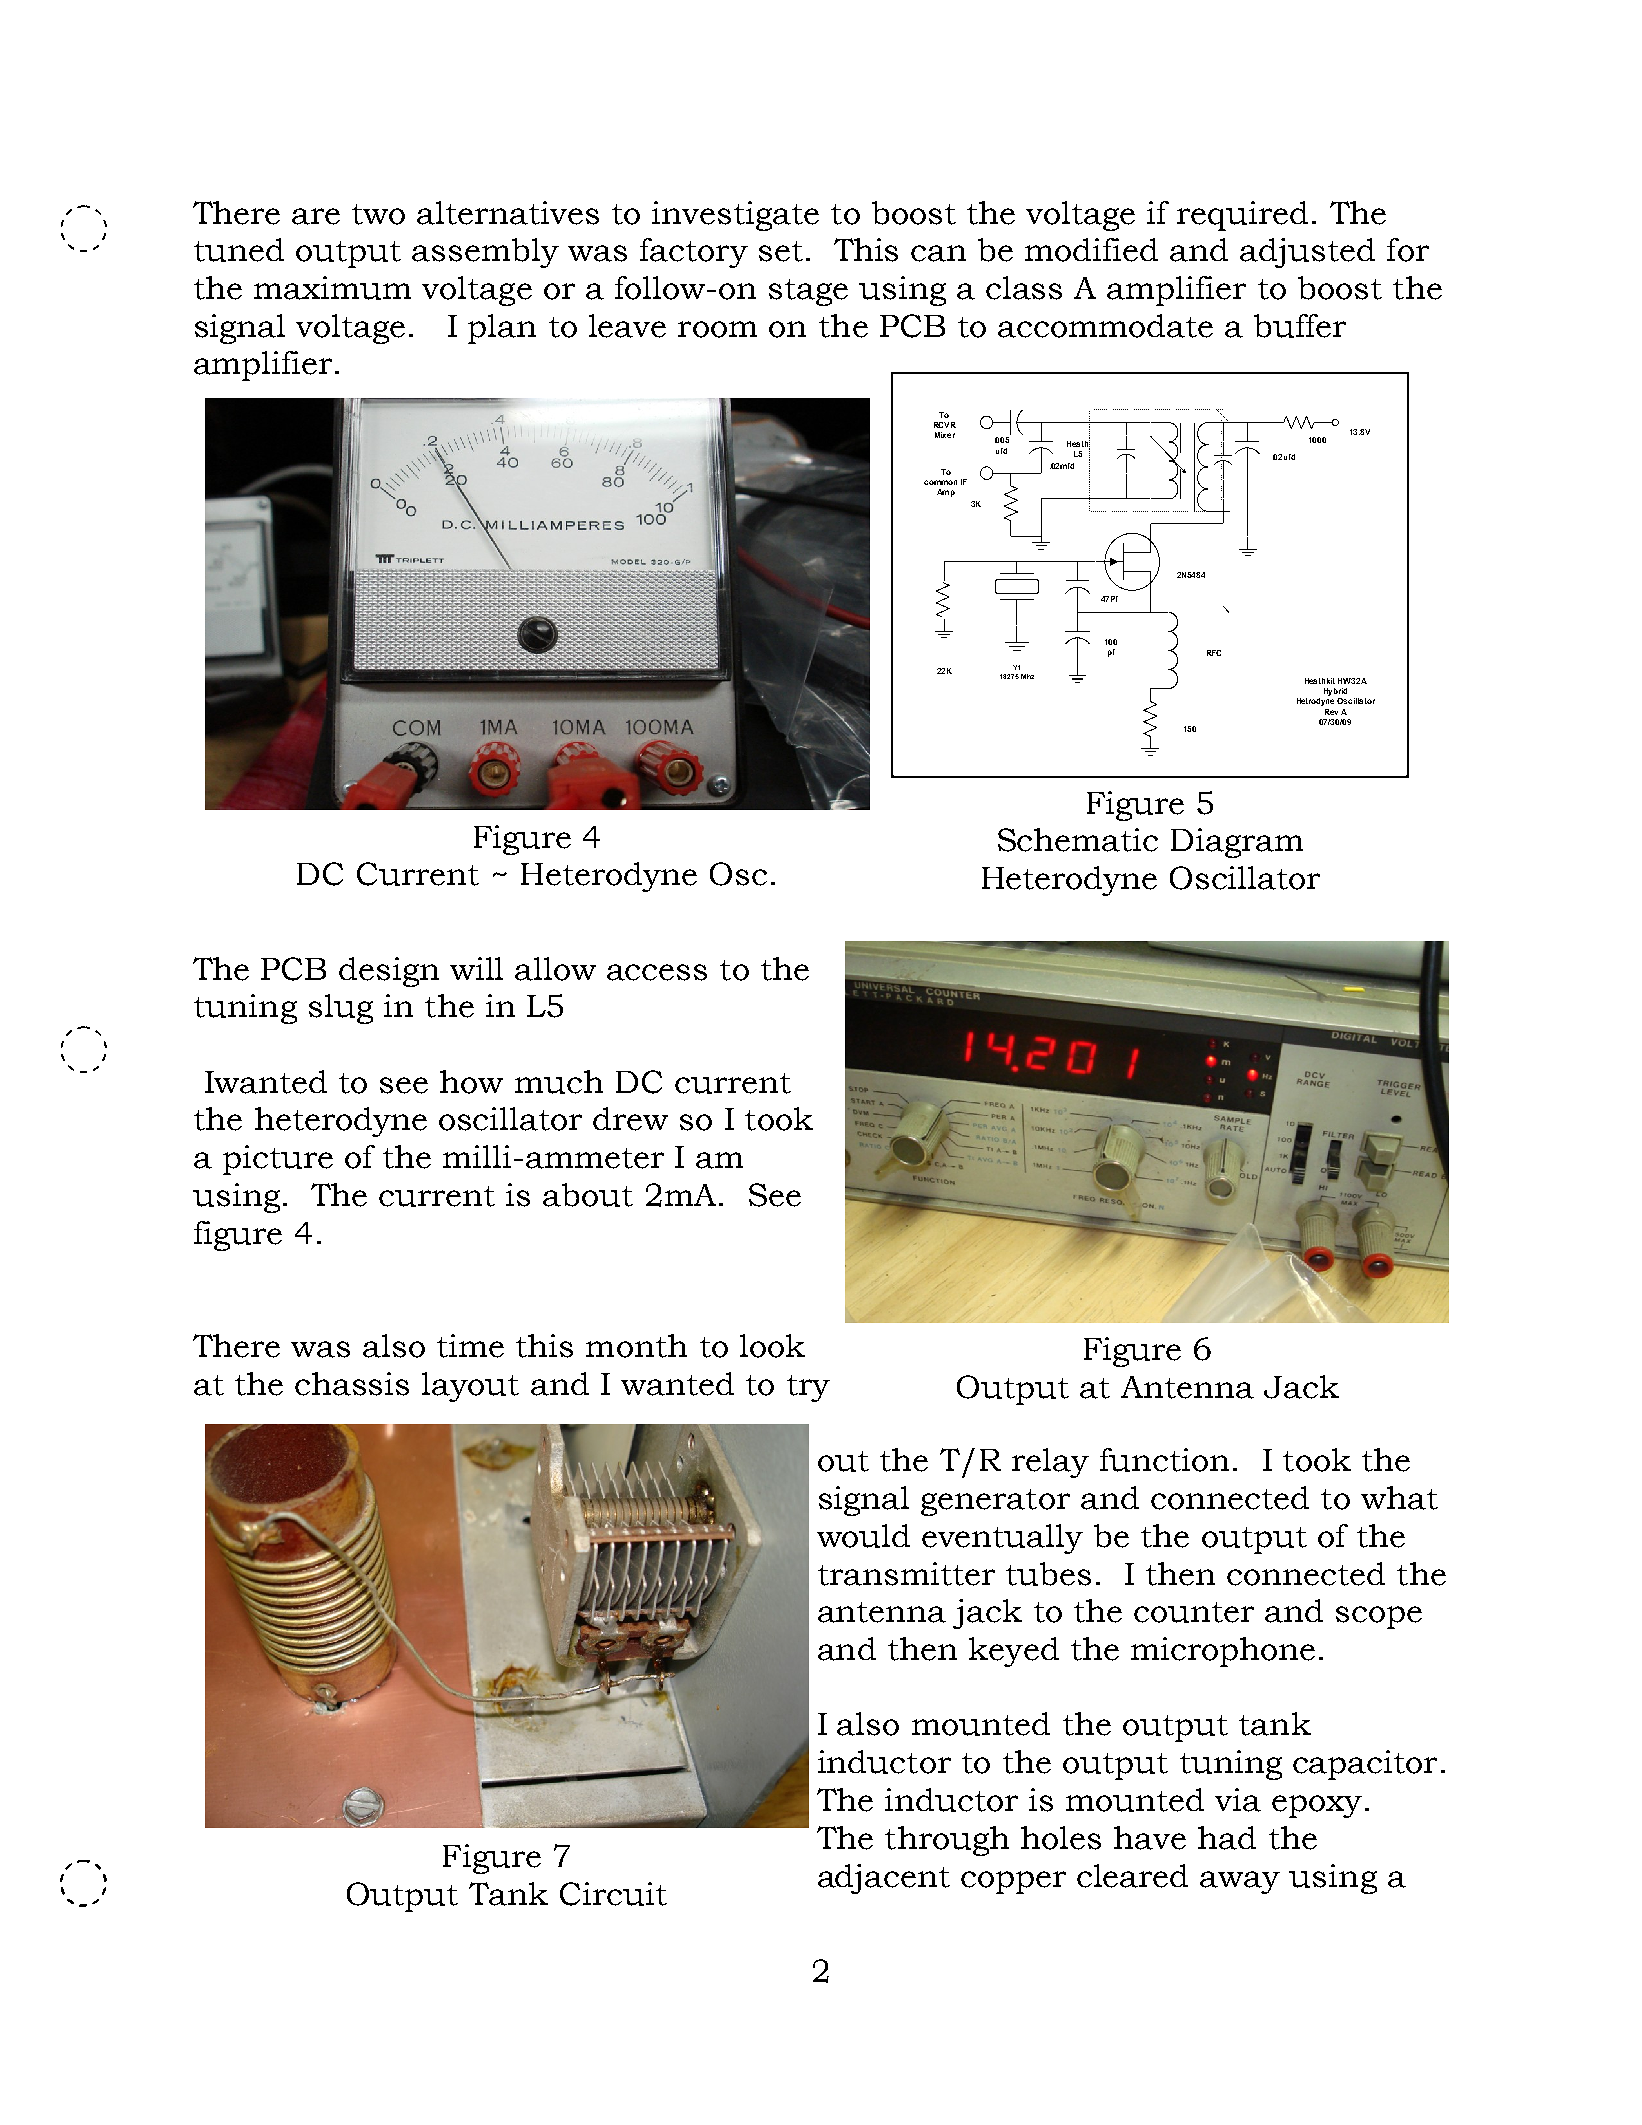 Image resolution: width=1642 pixels, height=2125 pixels. I want to click on function, so click(1164, 1460).
